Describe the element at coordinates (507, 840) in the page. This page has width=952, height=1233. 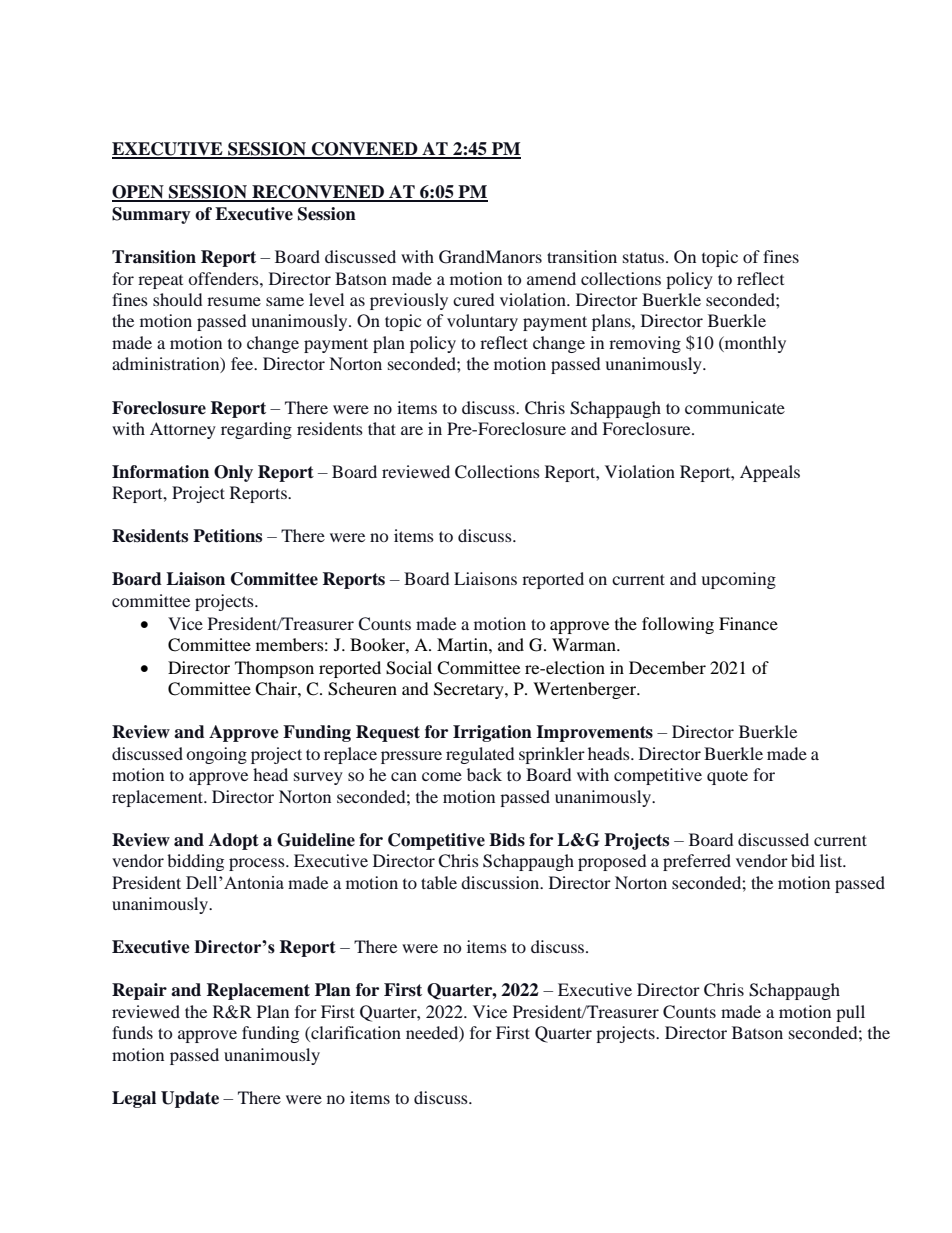
I see `Bids` at that location.
